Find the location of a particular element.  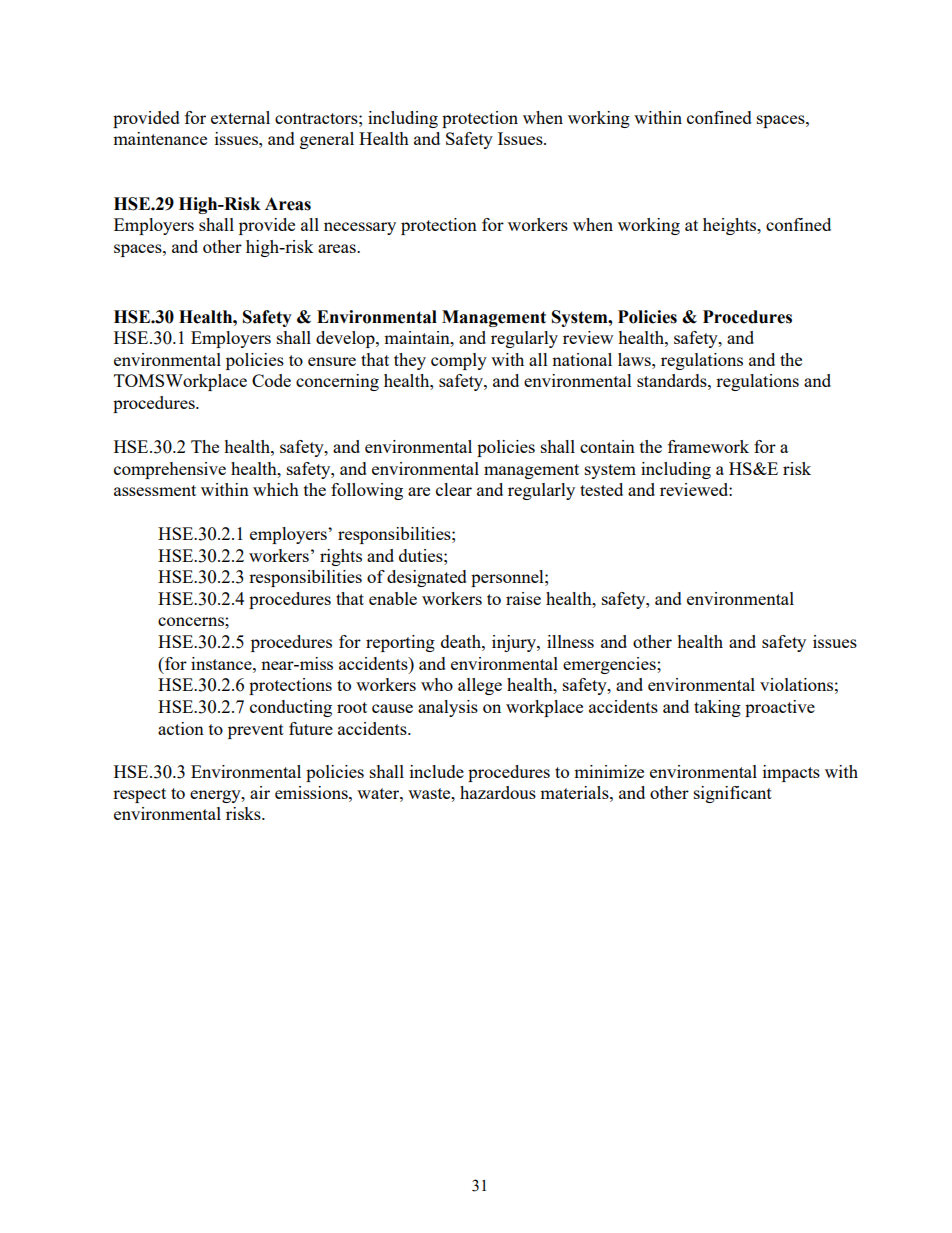

general is located at coordinates (327, 140).
